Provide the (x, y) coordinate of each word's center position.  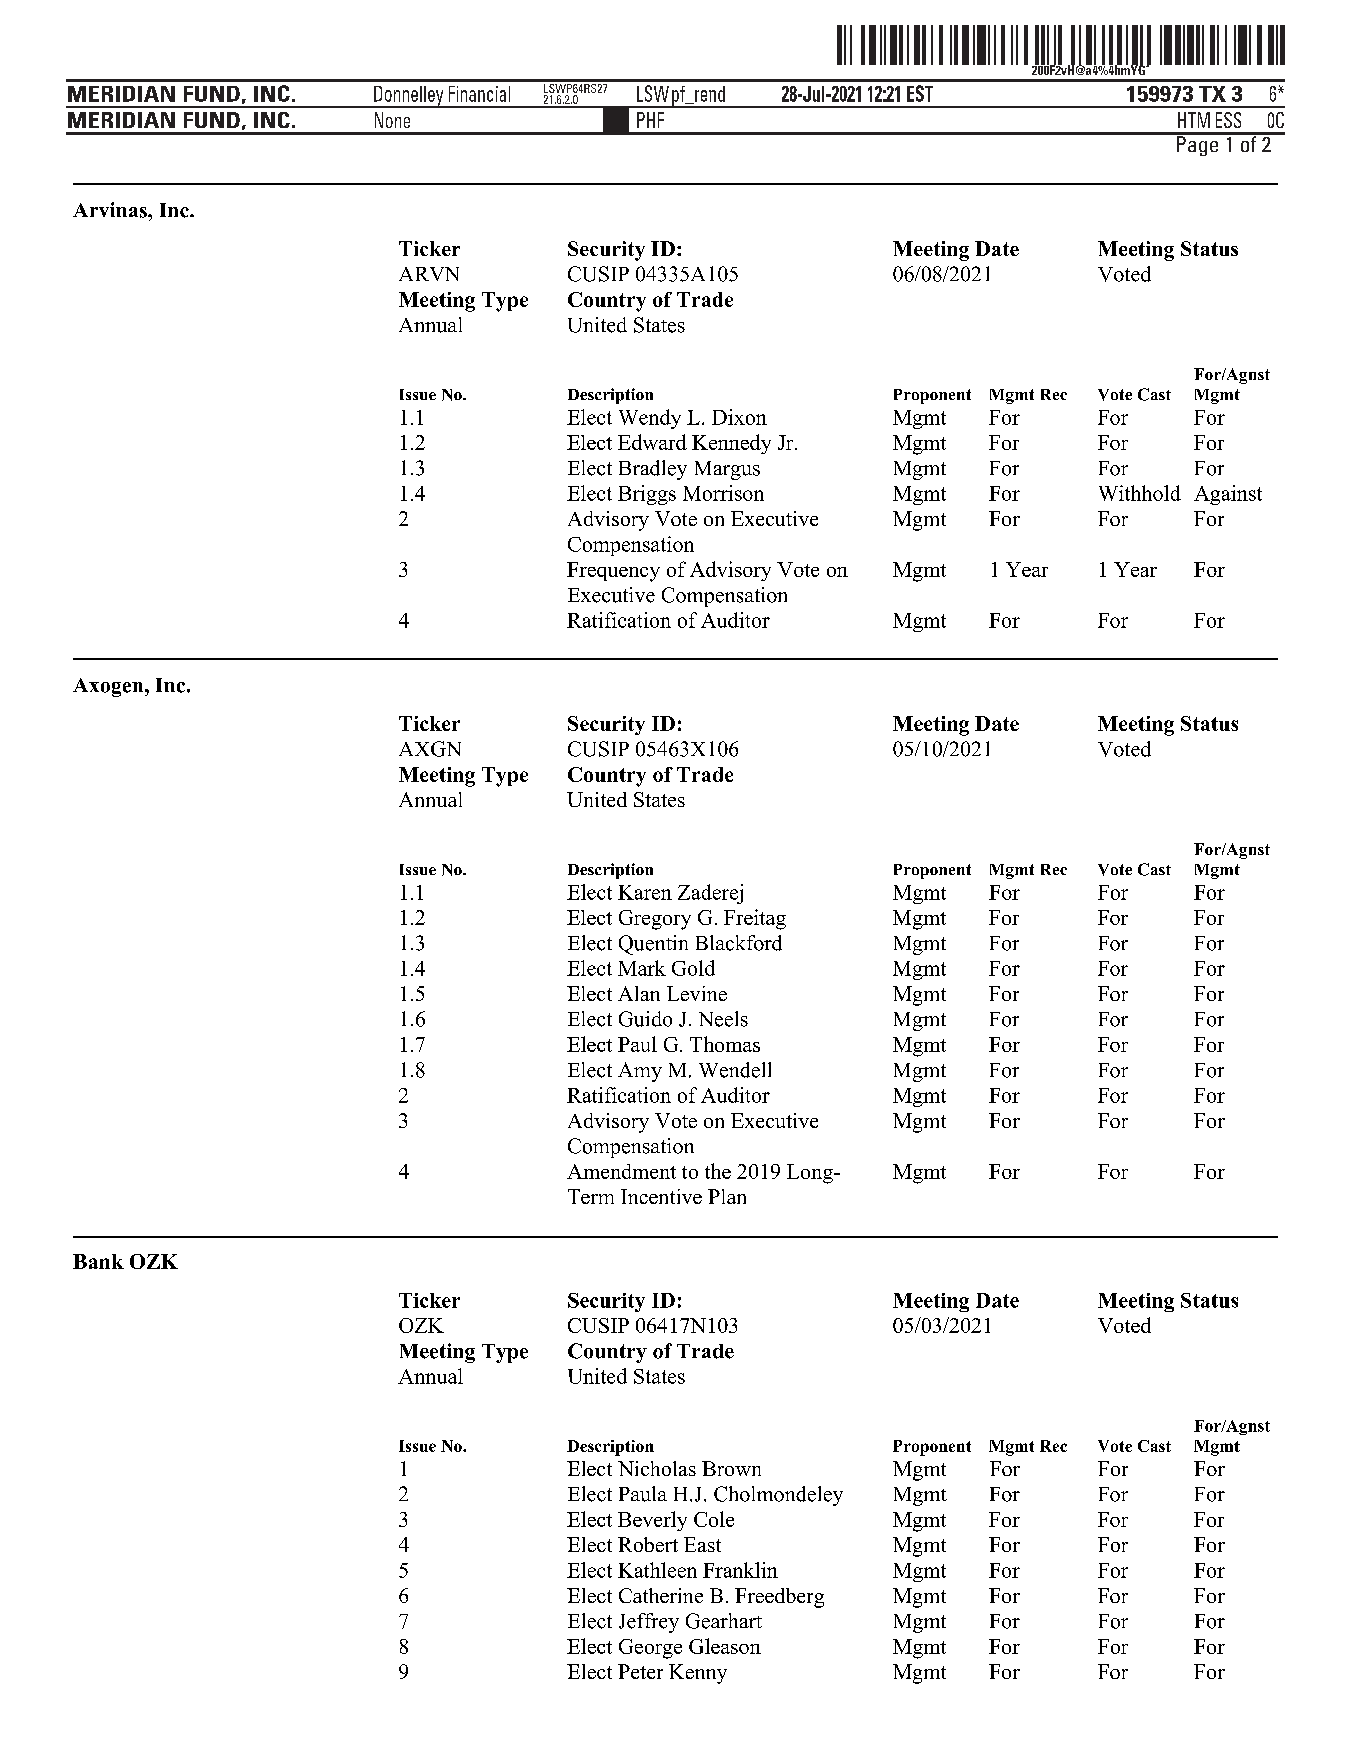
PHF (650, 120)
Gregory (655, 920)
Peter (640, 1671)
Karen (645, 892)
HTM (1194, 120)
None (392, 120)
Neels (723, 1019)
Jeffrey (649, 1623)
